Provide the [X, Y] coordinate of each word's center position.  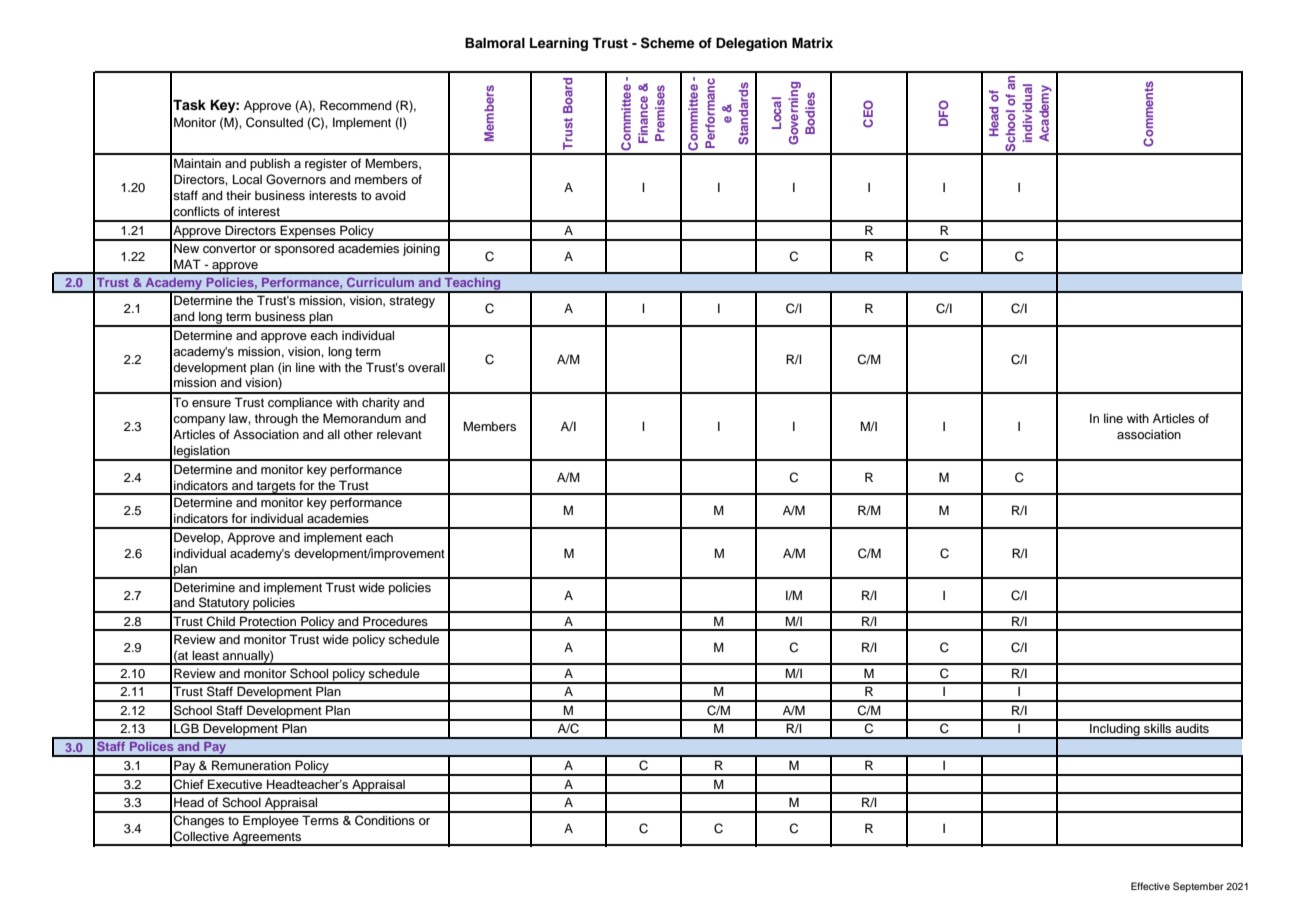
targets [276, 488]
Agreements [267, 838]
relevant [399, 434]
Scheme [668, 43]
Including [1115, 731]
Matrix [812, 42]
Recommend [356, 105]
